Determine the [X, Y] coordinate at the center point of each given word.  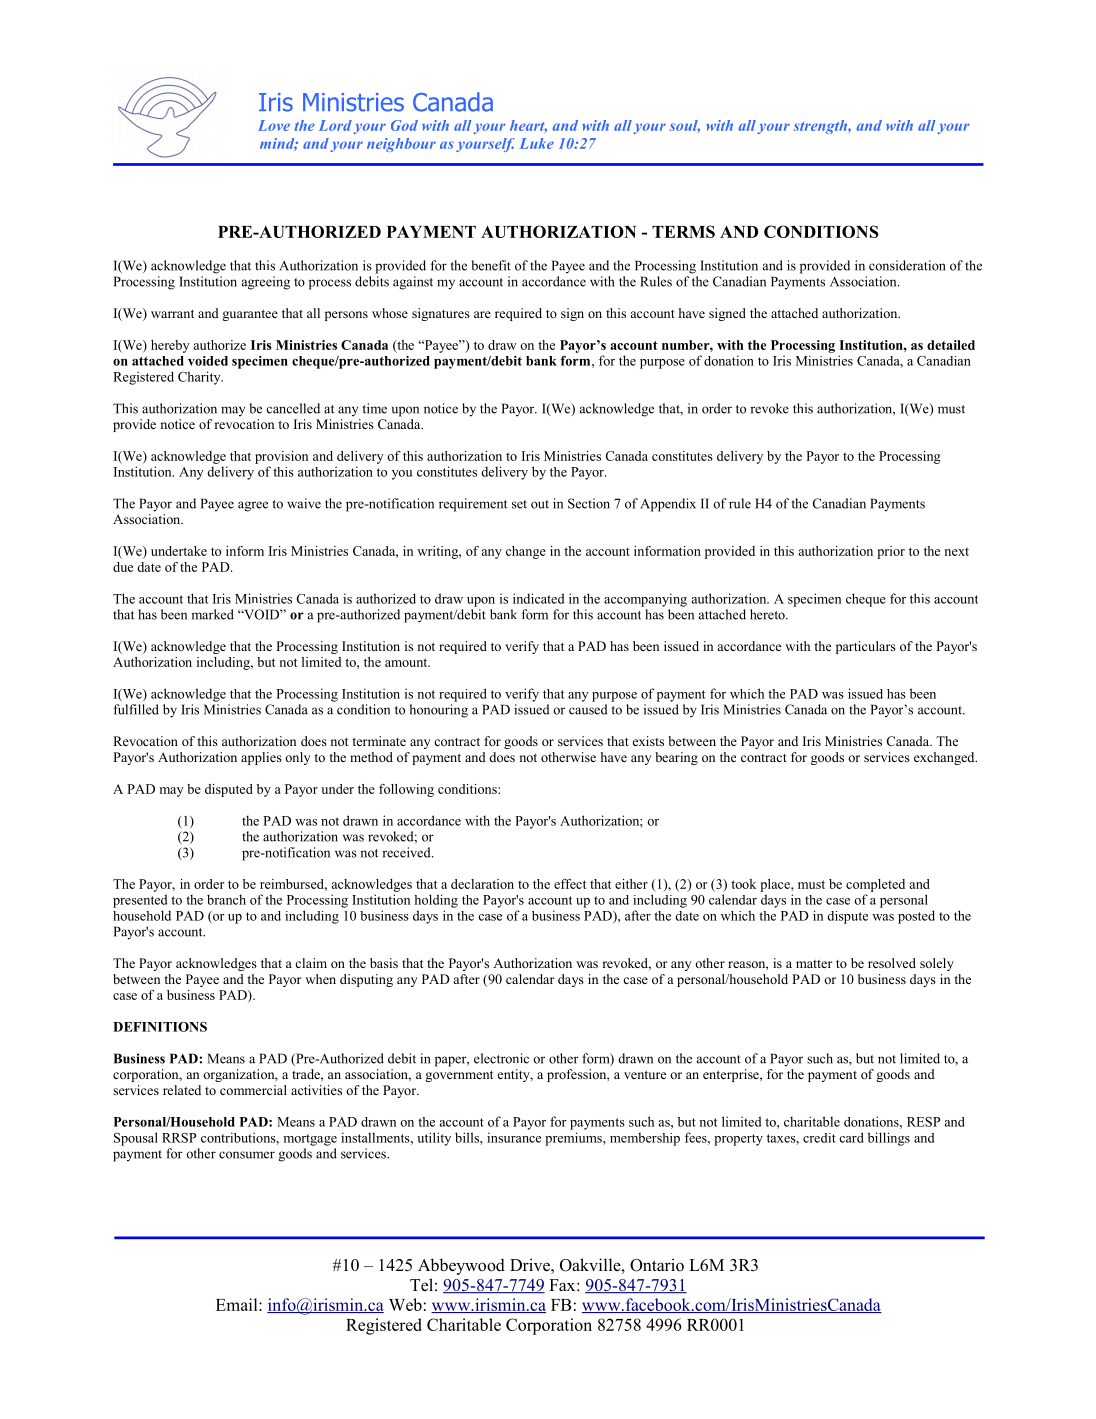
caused [588, 709]
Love [274, 125]
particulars [866, 647]
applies [261, 758]
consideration [907, 265]
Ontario [657, 1265]
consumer [247, 1155]
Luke [537, 143]
